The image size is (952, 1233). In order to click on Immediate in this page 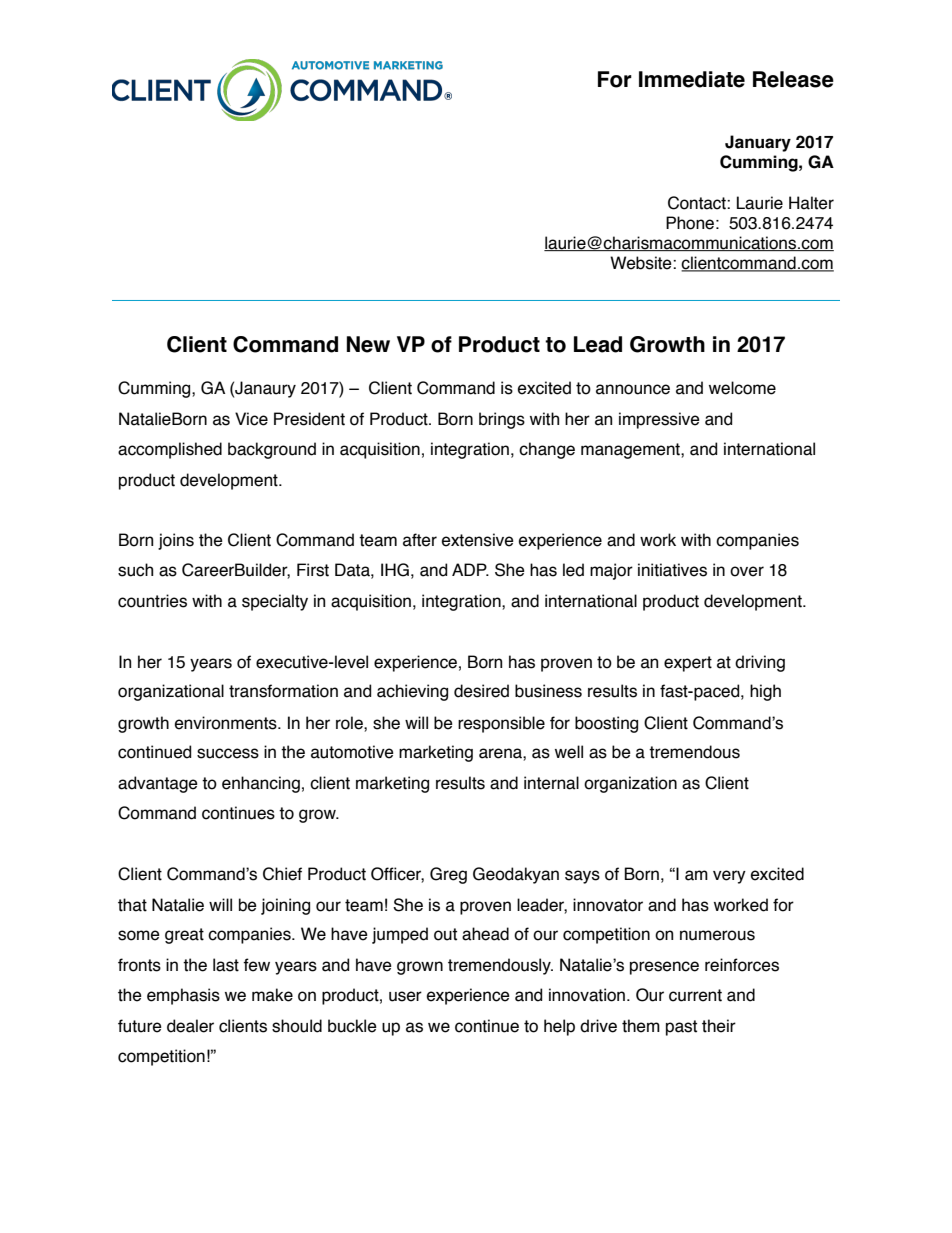, I will do `click(692, 79)`.
